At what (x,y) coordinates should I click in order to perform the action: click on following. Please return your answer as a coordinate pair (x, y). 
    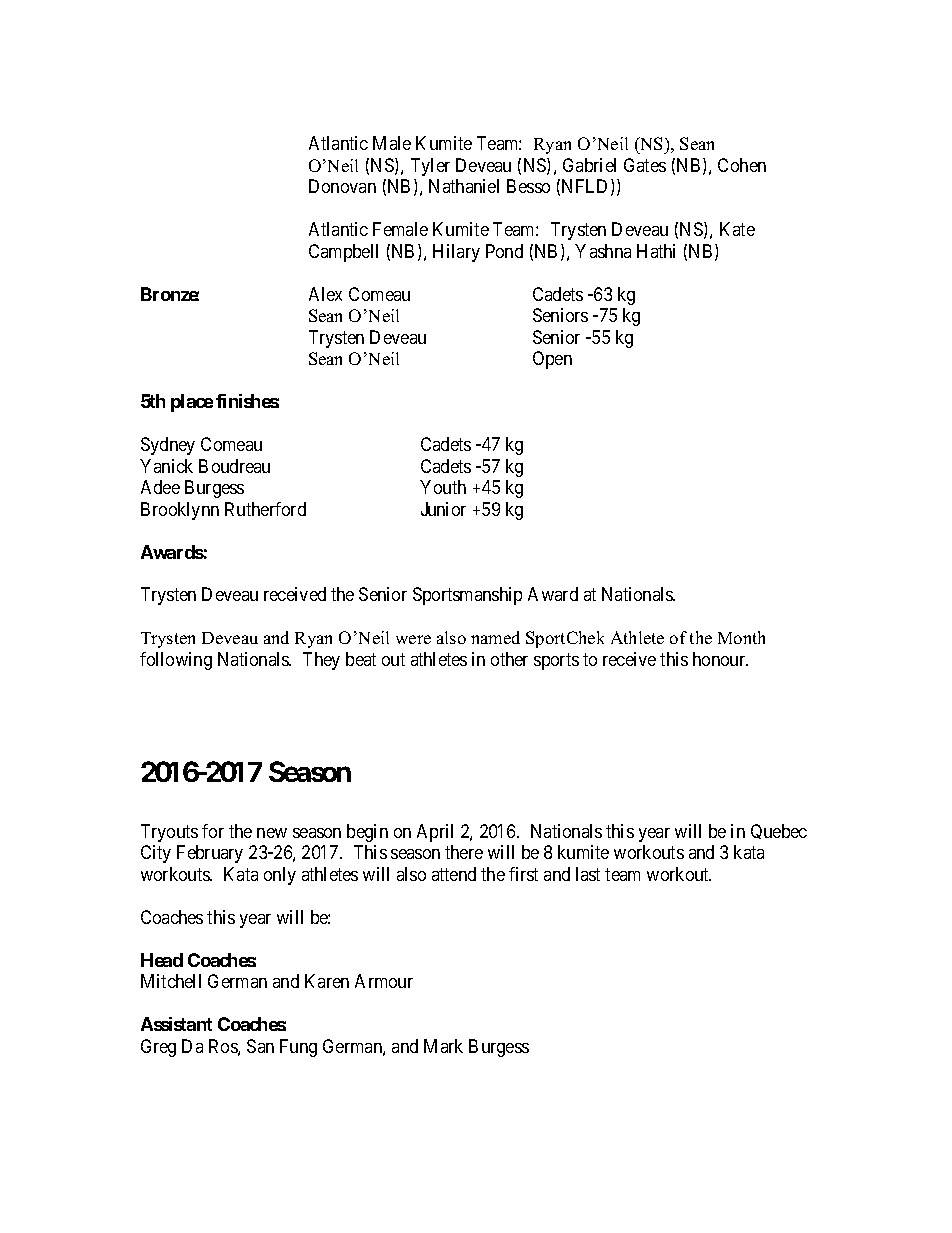
    Looking at the image, I should click on (176, 661).
